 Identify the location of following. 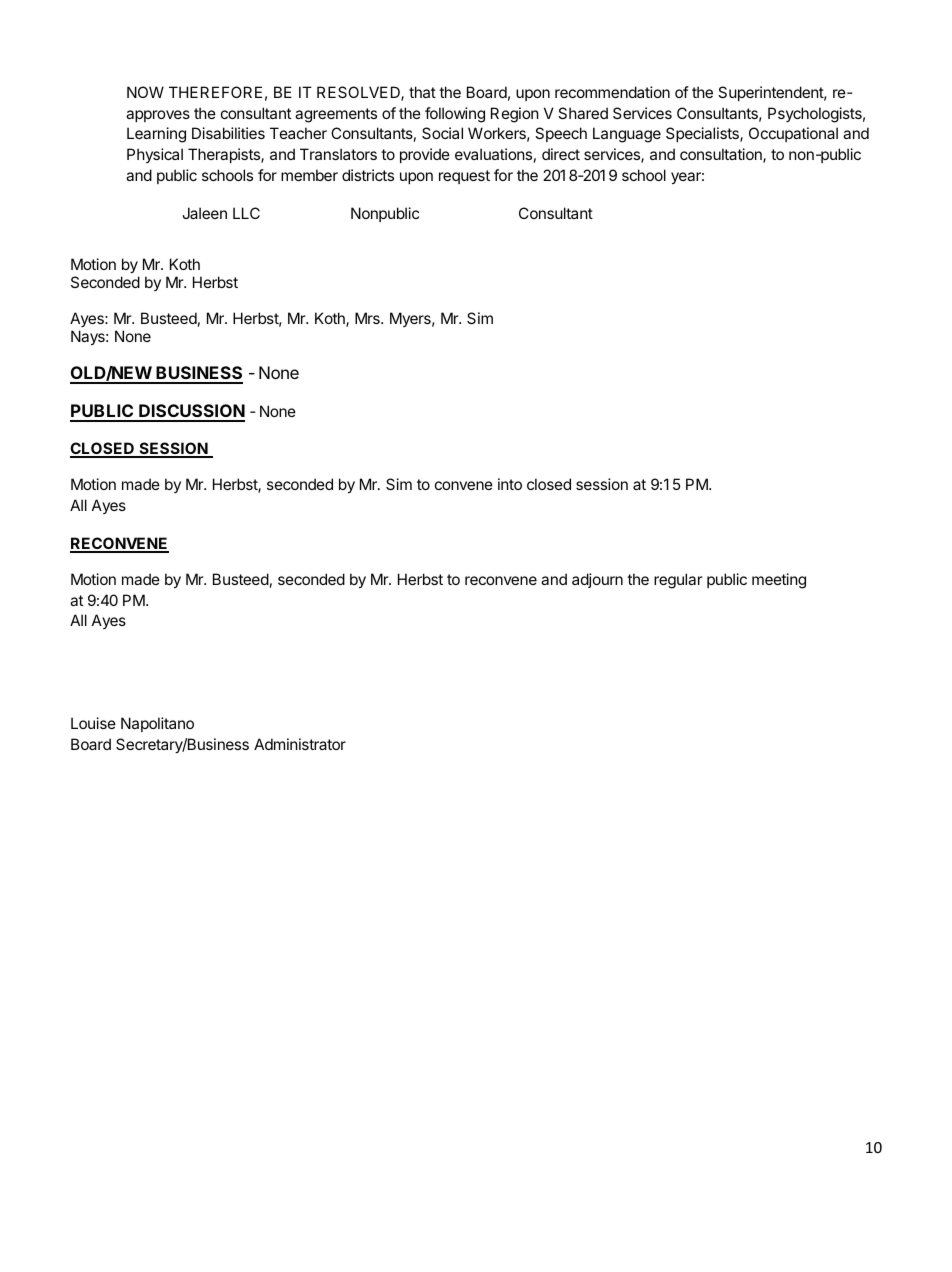
(455, 115).
